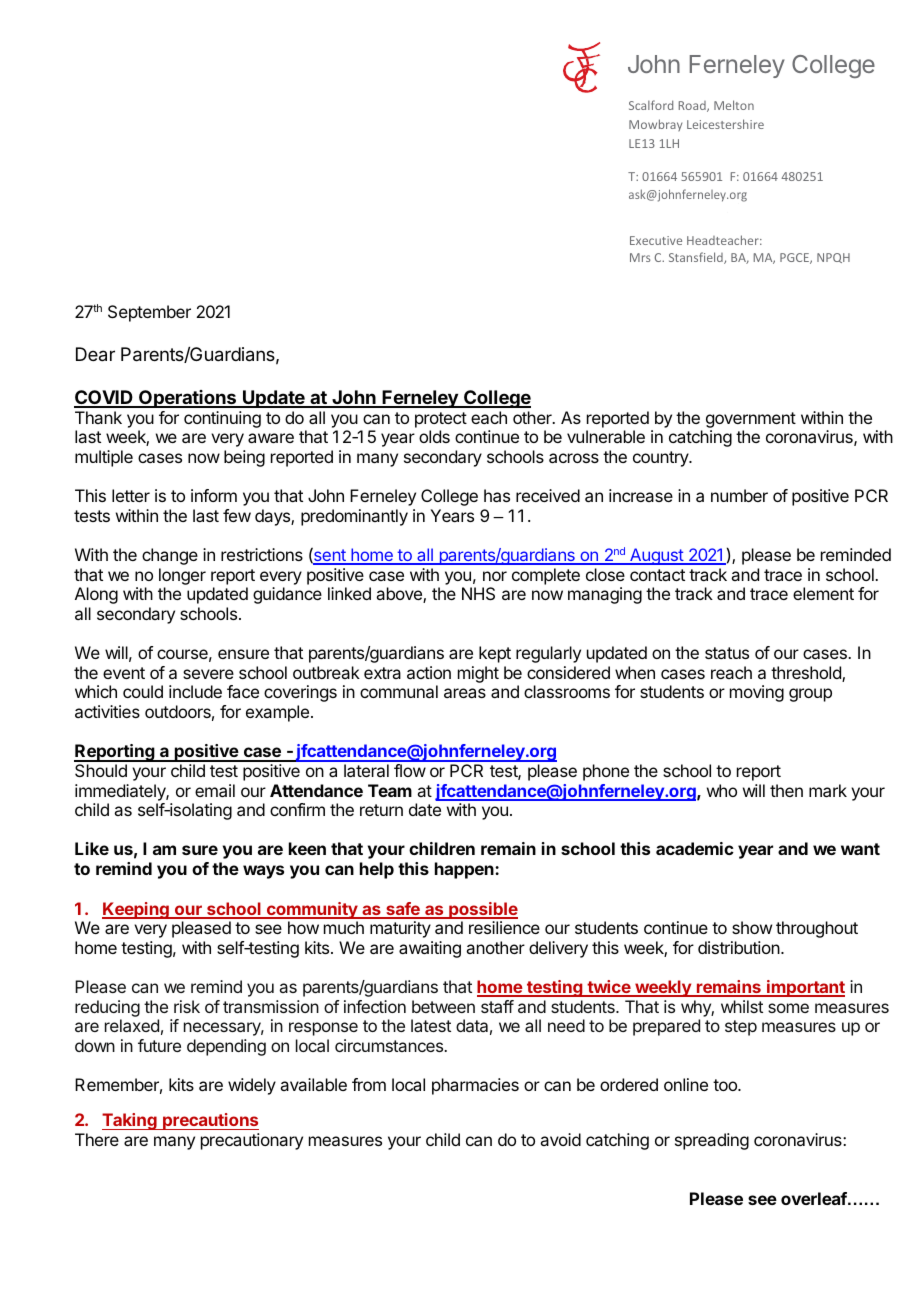 The image size is (924, 1307). I want to click on areas, so click(465, 693).
